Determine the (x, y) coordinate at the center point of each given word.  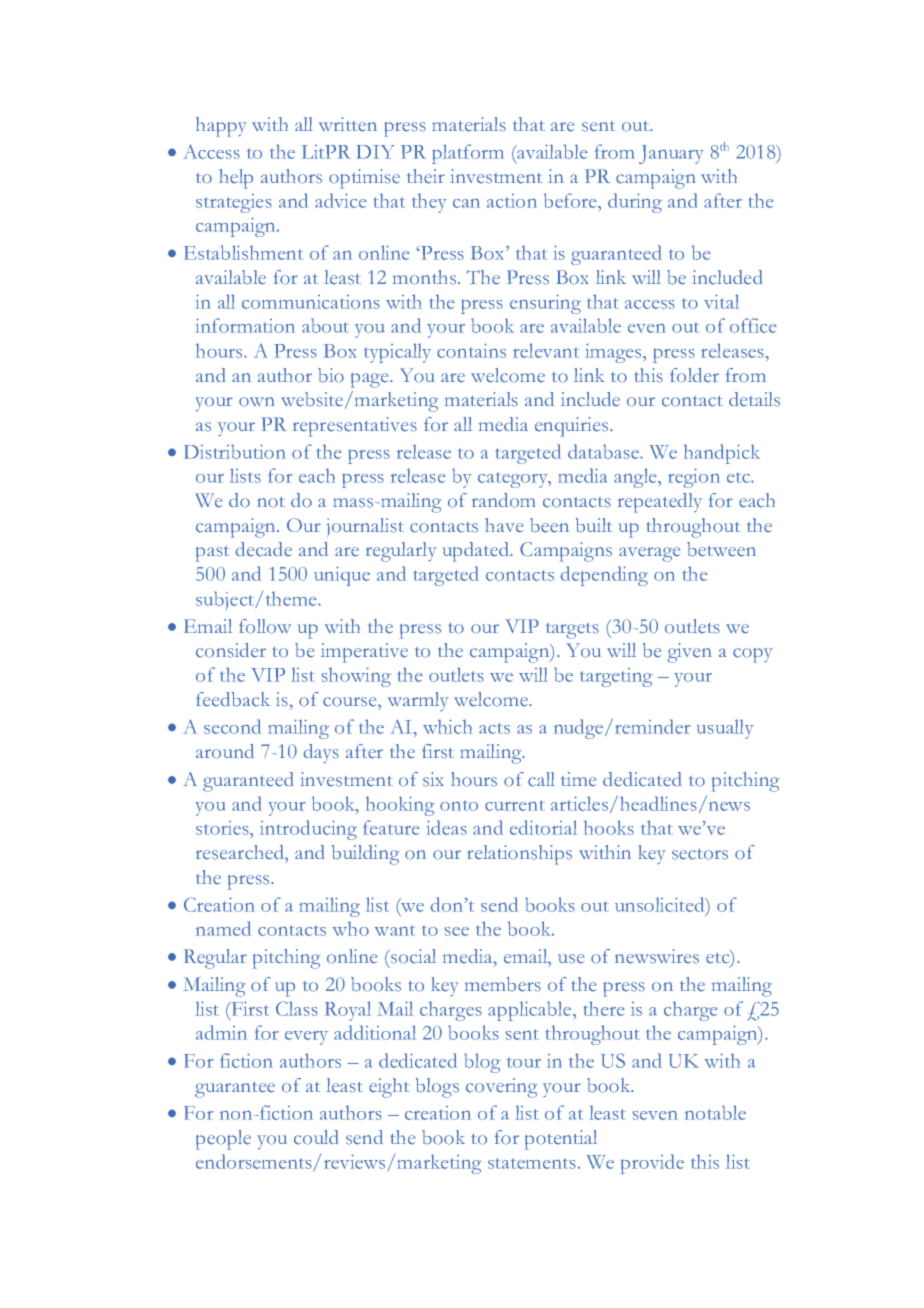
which (447, 726)
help (236, 179)
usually (725, 729)
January (671, 154)
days (321, 753)
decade (263, 549)
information (245, 325)
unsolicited (661, 904)
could (316, 1137)
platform (468, 154)
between (721, 549)
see (457, 931)
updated (477, 552)
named (223, 928)
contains (471, 350)
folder (694, 375)
